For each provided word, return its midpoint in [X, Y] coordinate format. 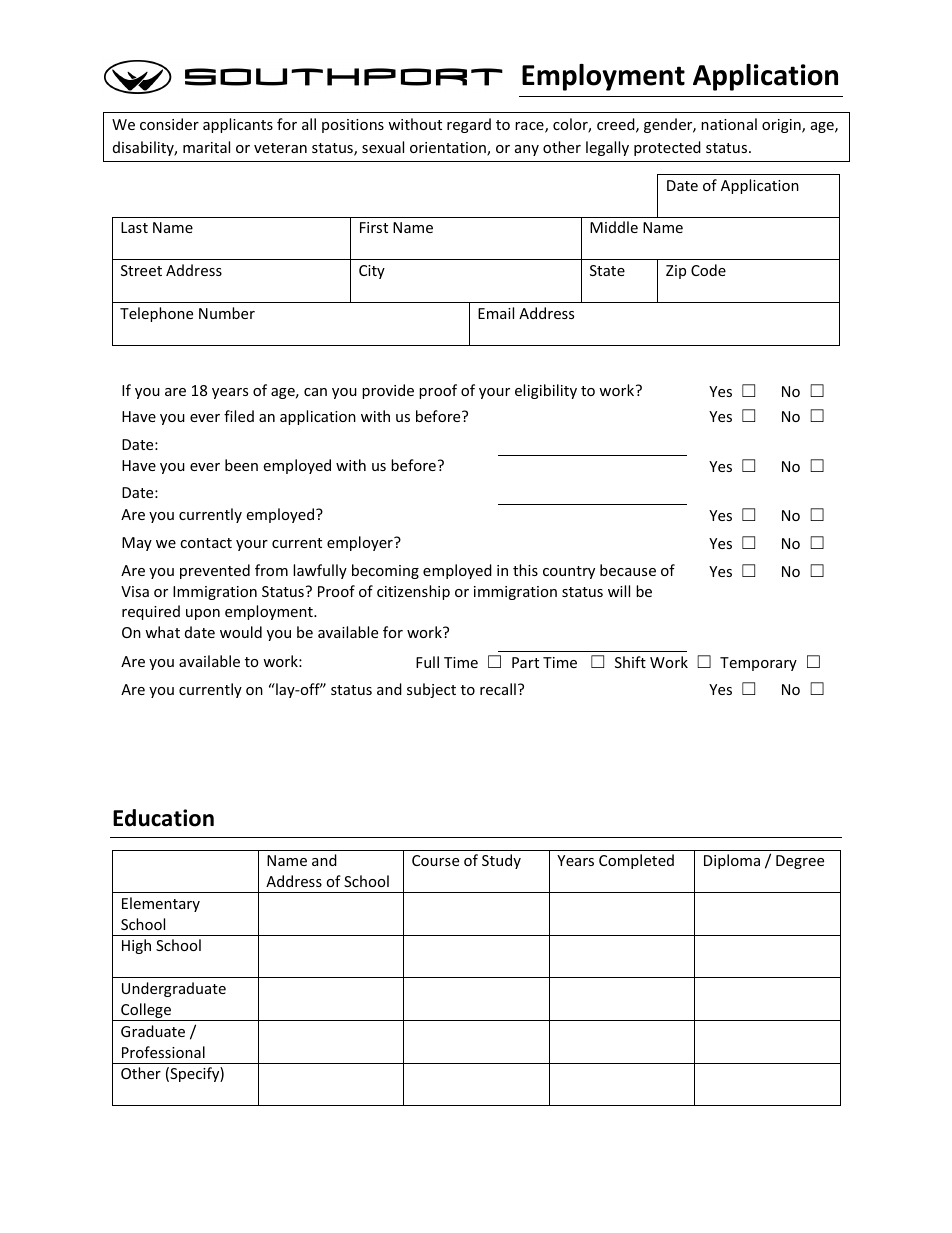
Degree [800, 862]
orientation [449, 149]
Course [435, 860]
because [628, 570]
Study [501, 861]
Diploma [732, 861]
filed [239, 416]
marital [206, 147]
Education [163, 818]
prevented [215, 571]
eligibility [546, 391]
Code [708, 270]
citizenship [413, 592]
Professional [163, 1052]
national [729, 124]
